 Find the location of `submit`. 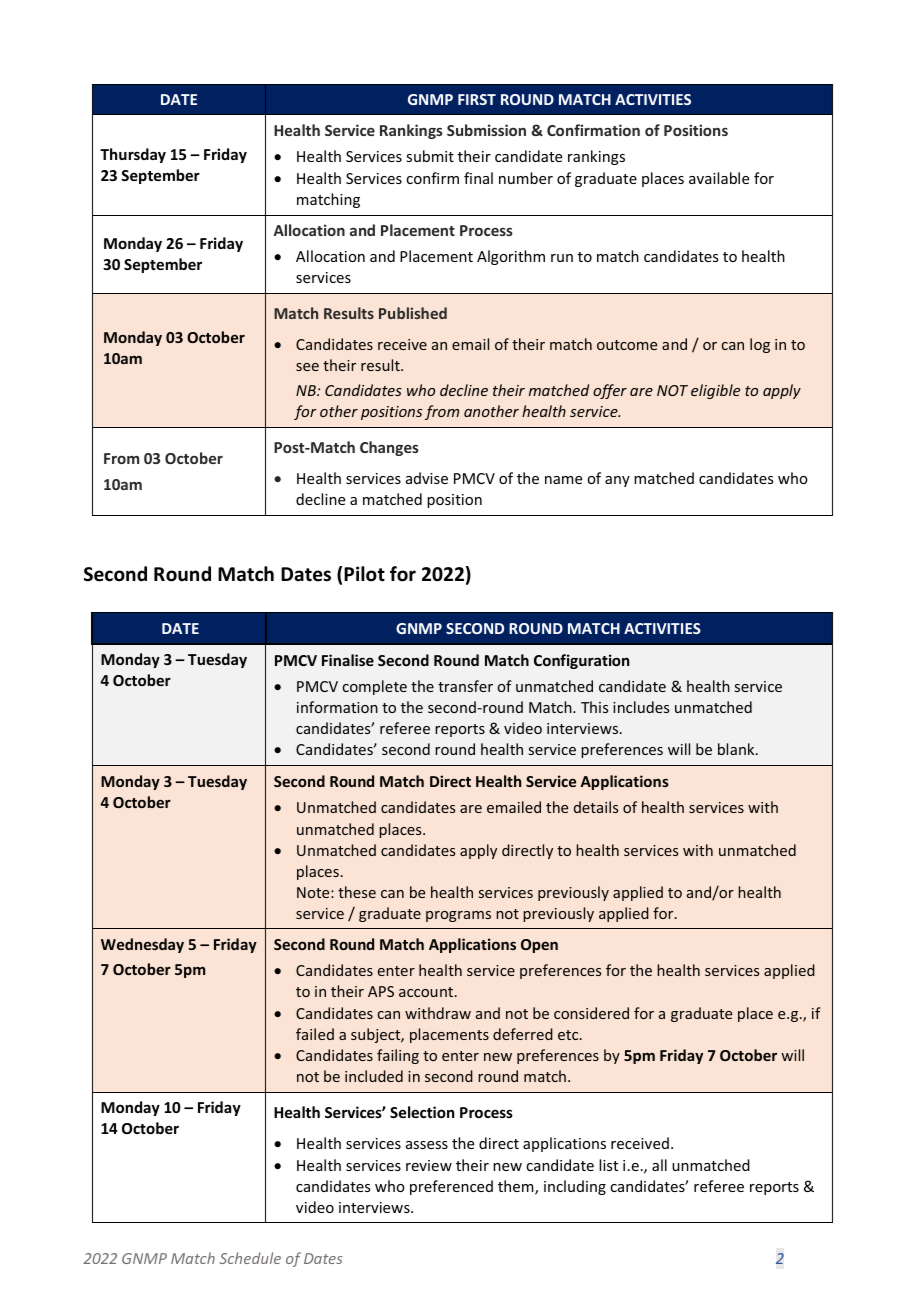

submit is located at coordinates (430, 156).
